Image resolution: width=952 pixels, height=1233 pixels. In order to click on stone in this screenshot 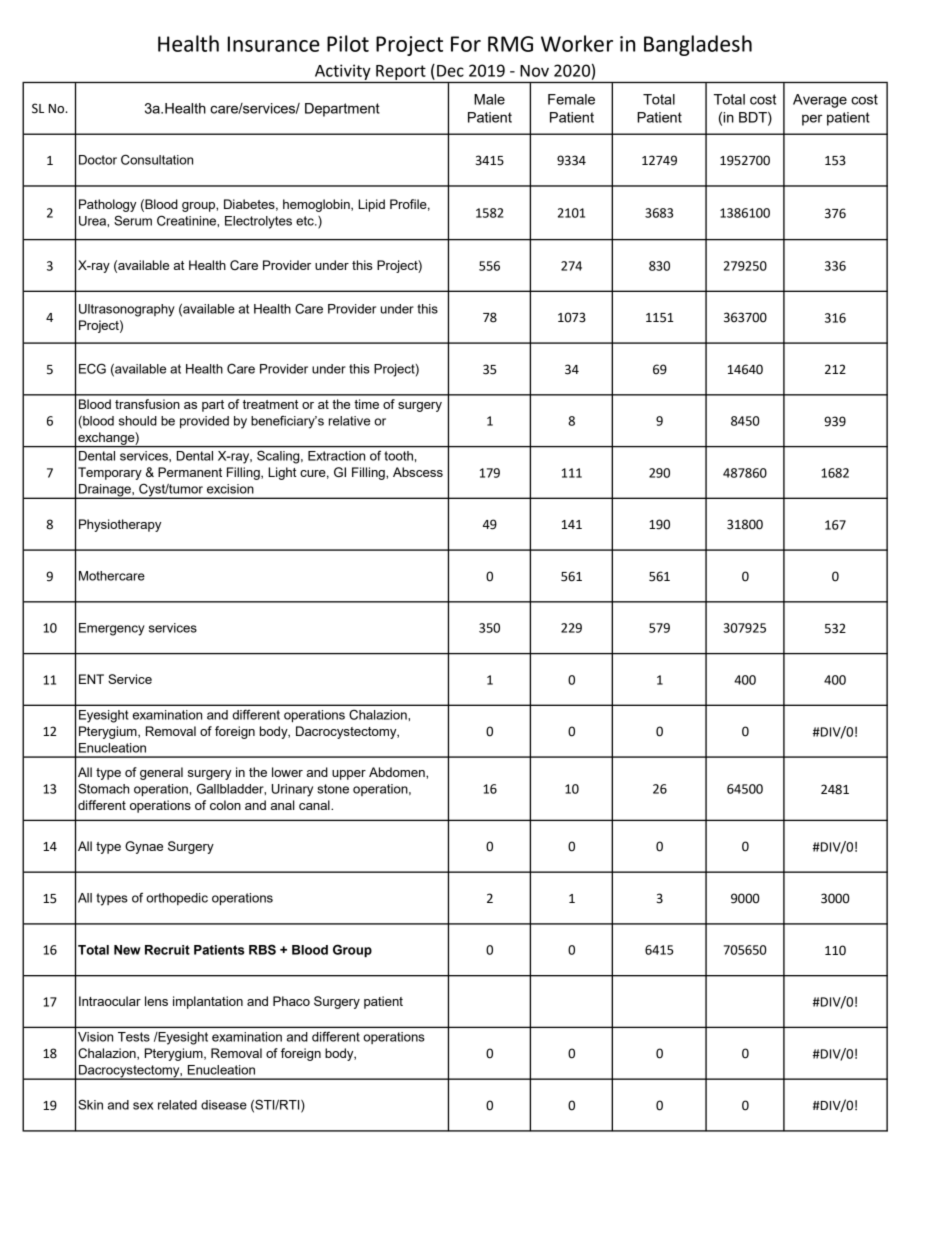, I will do `click(333, 789)`.
